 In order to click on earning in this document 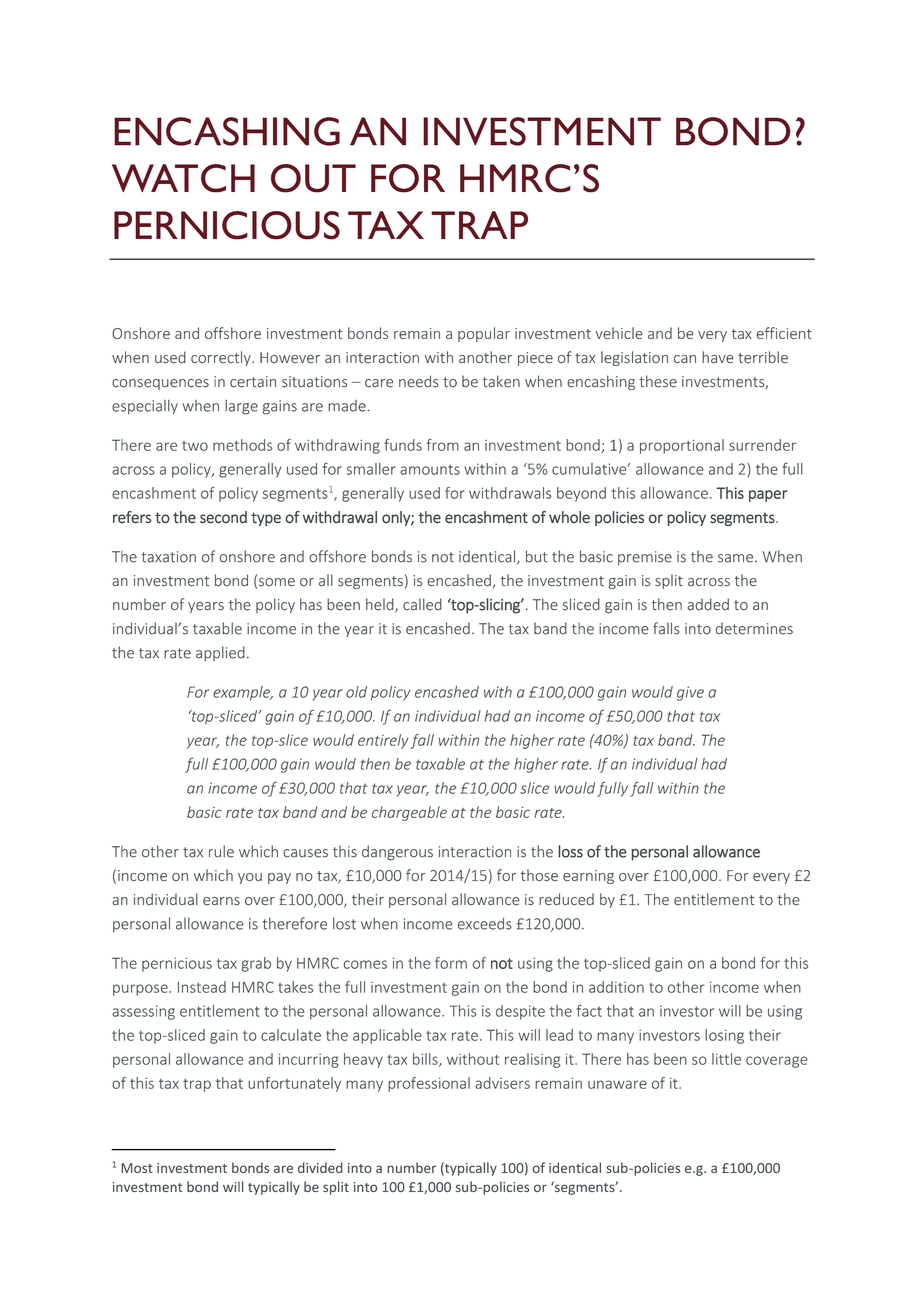, I will do `click(588, 877)`.
